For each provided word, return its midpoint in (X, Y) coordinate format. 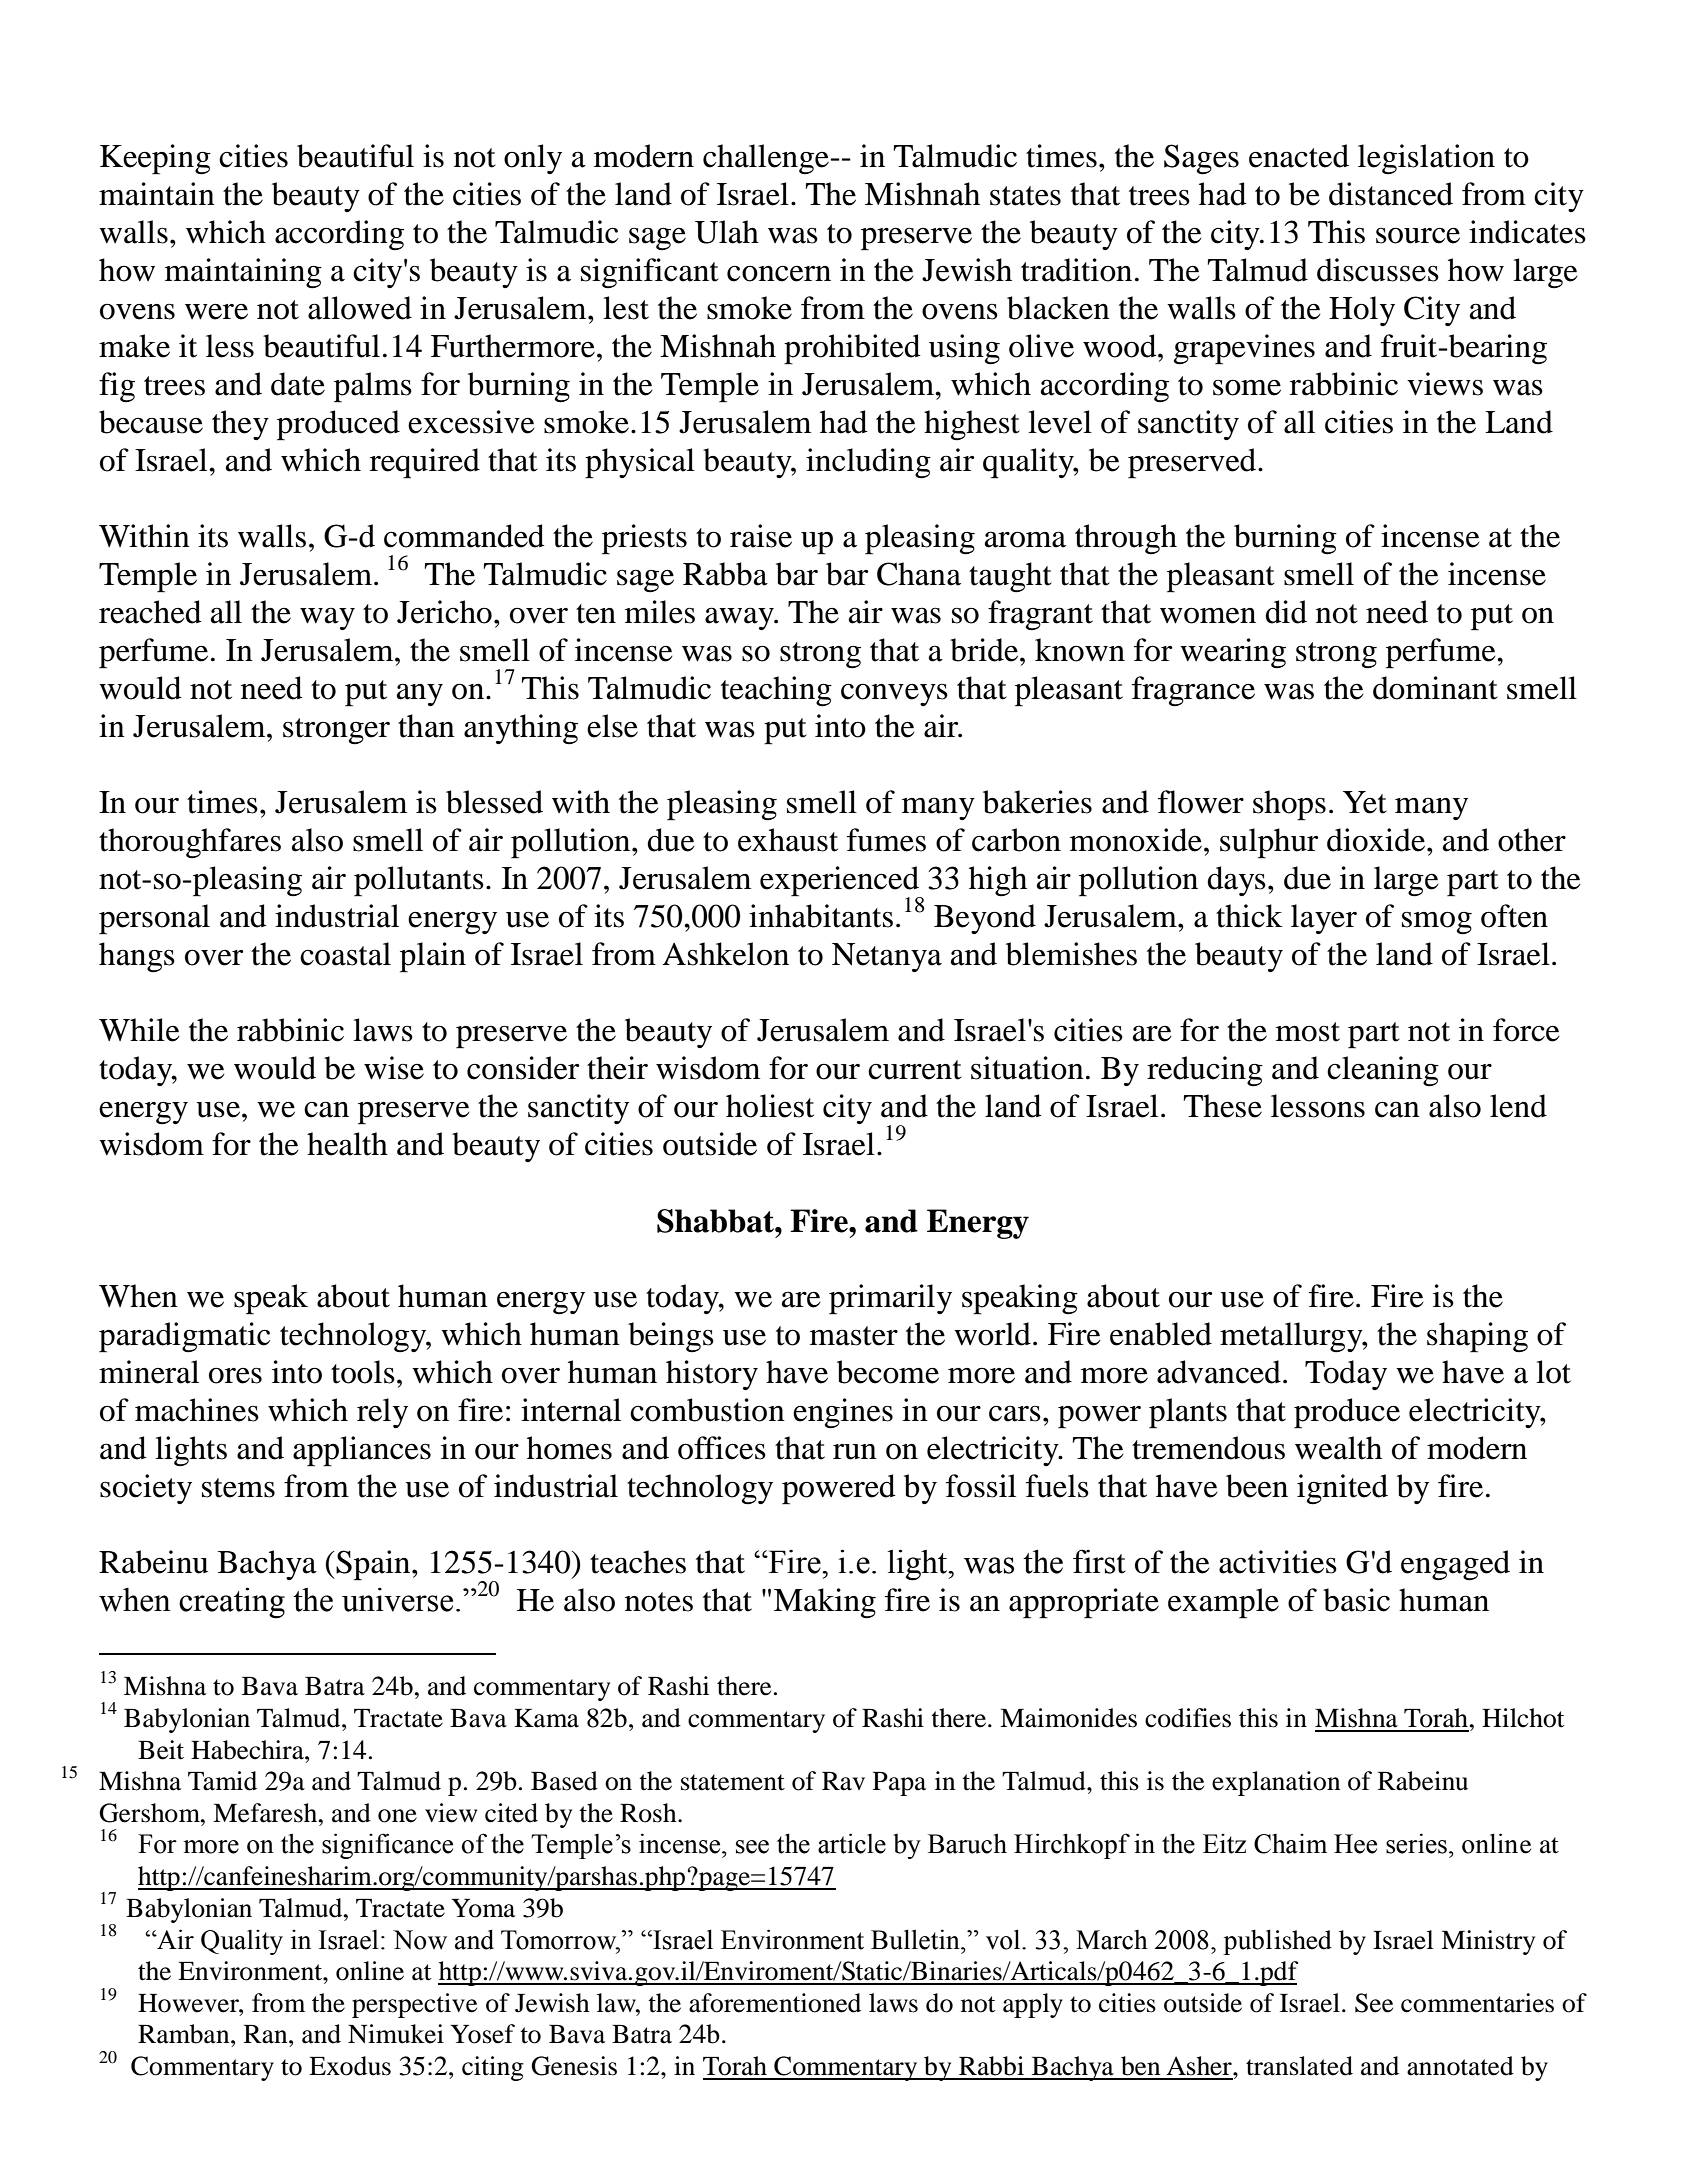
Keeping (155, 159)
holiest (770, 1106)
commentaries (1477, 2003)
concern (779, 274)
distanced (1391, 194)
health (347, 1144)
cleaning (1383, 1071)
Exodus (350, 2066)
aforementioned (775, 2003)
